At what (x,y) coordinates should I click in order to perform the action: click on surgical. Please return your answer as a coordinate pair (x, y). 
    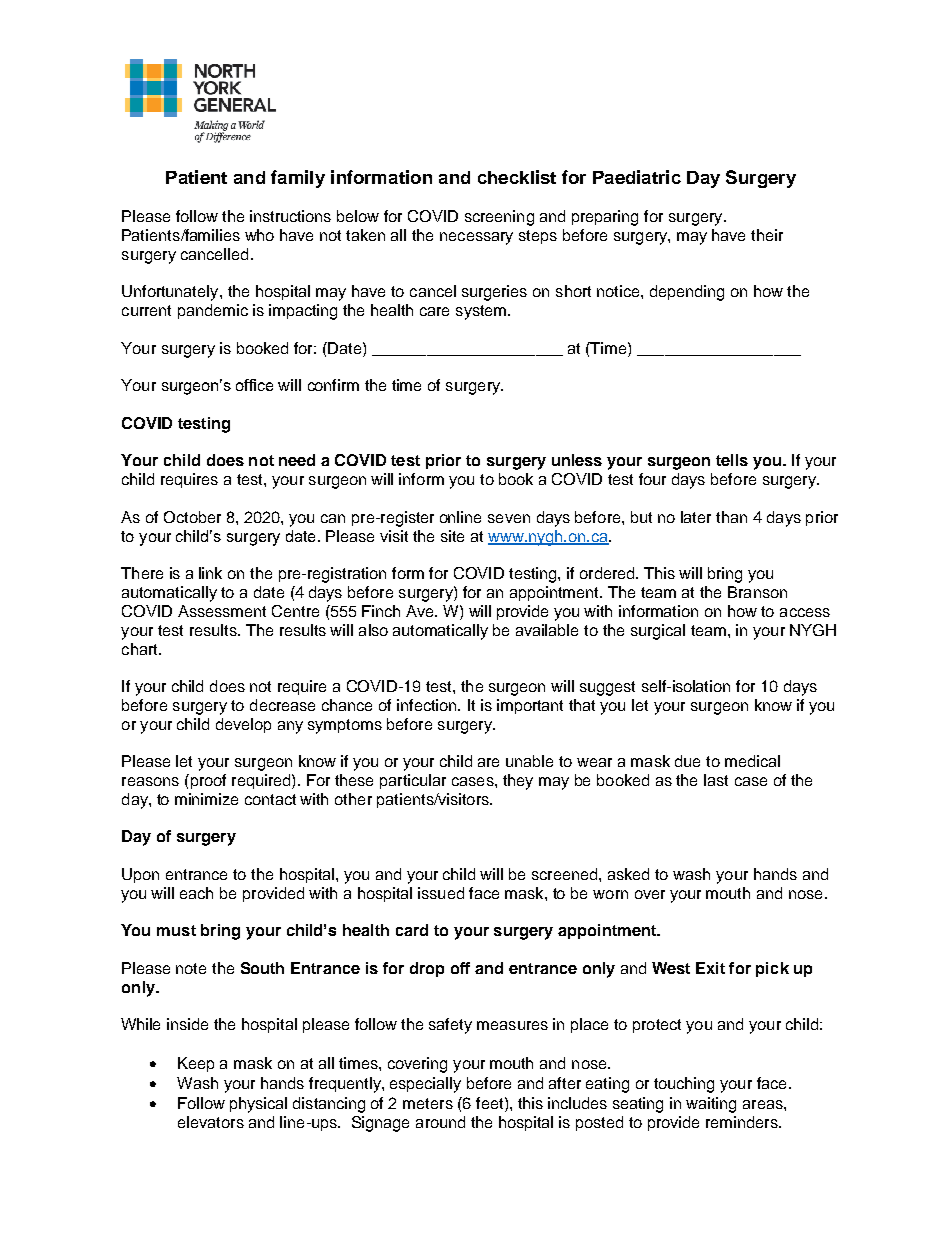
    Looking at the image, I should click on (658, 632).
